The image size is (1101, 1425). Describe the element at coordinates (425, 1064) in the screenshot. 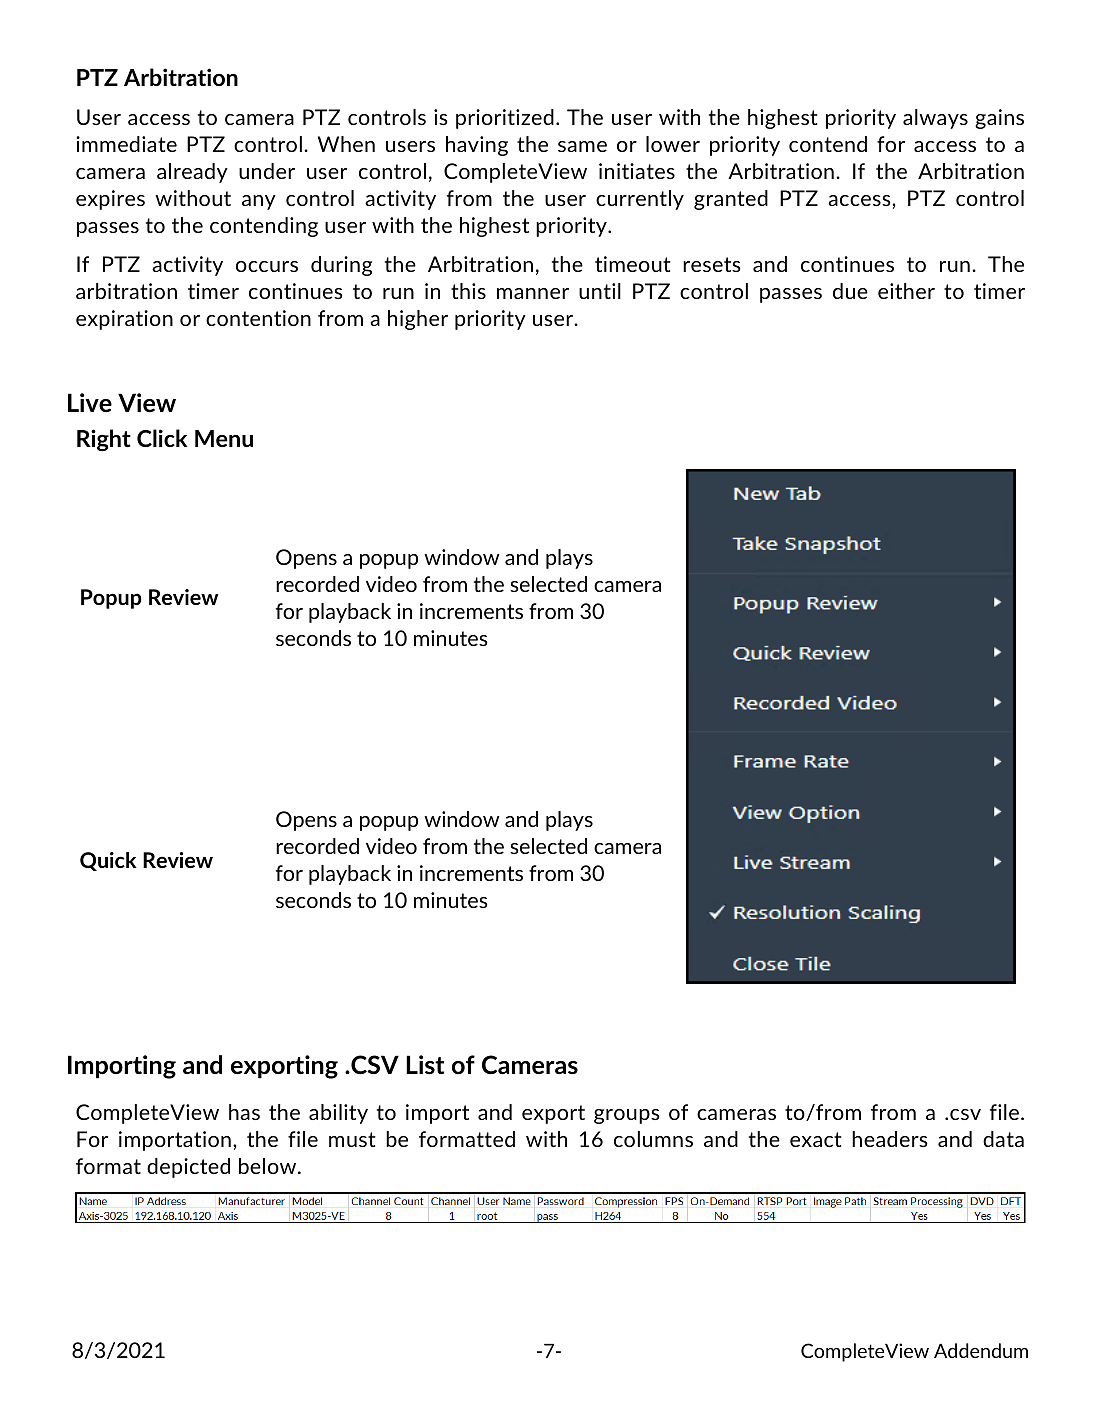

I see `List` at that location.
